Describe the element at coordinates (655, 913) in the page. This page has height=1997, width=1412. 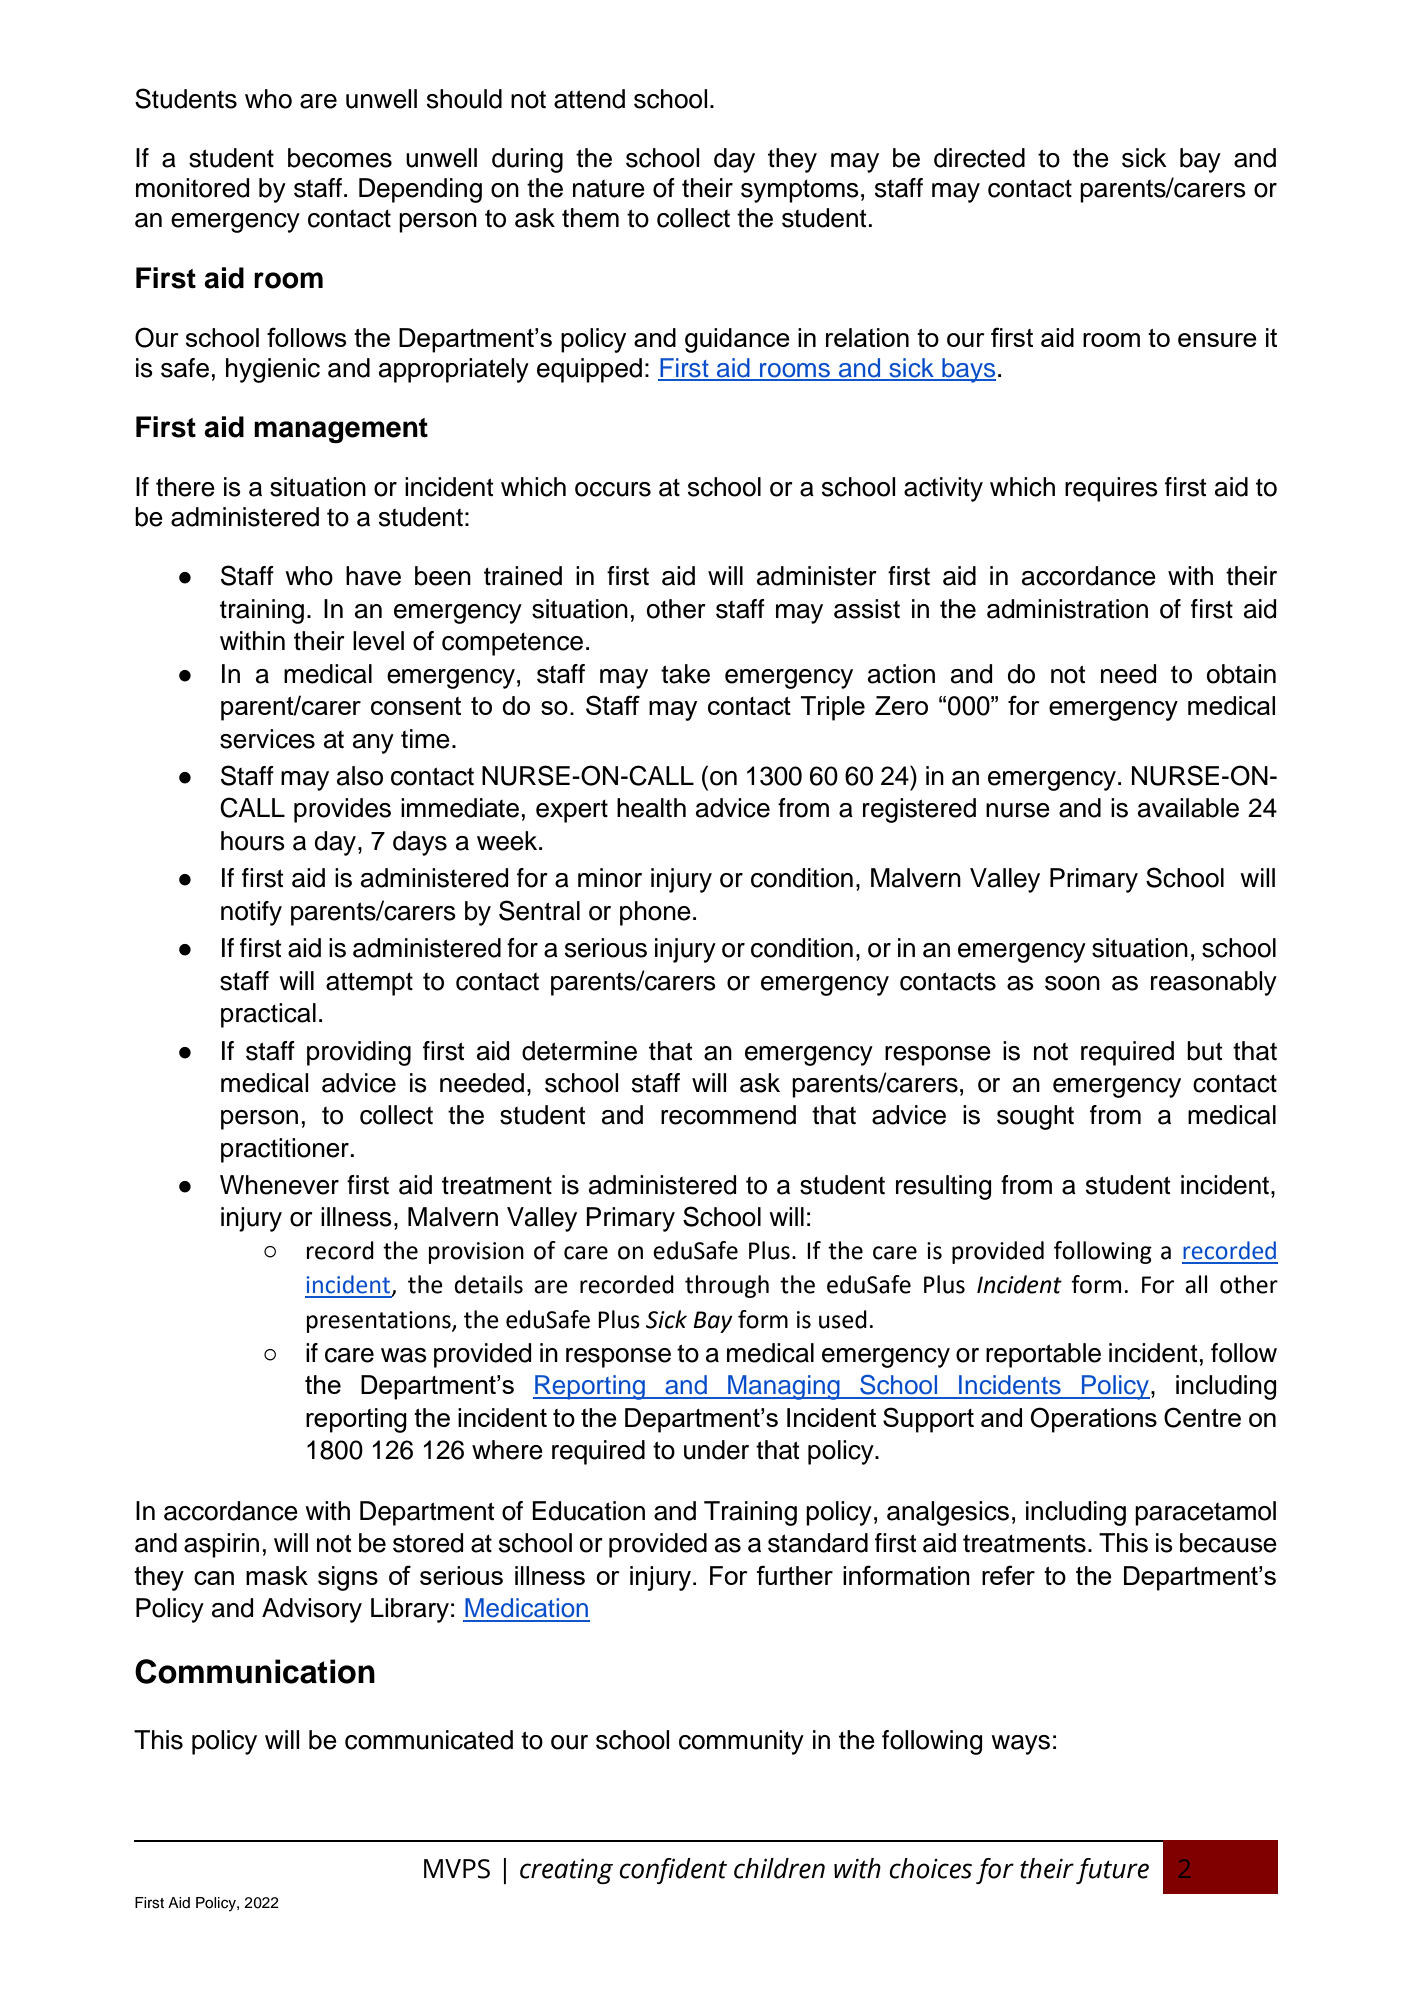
I see `phone` at that location.
